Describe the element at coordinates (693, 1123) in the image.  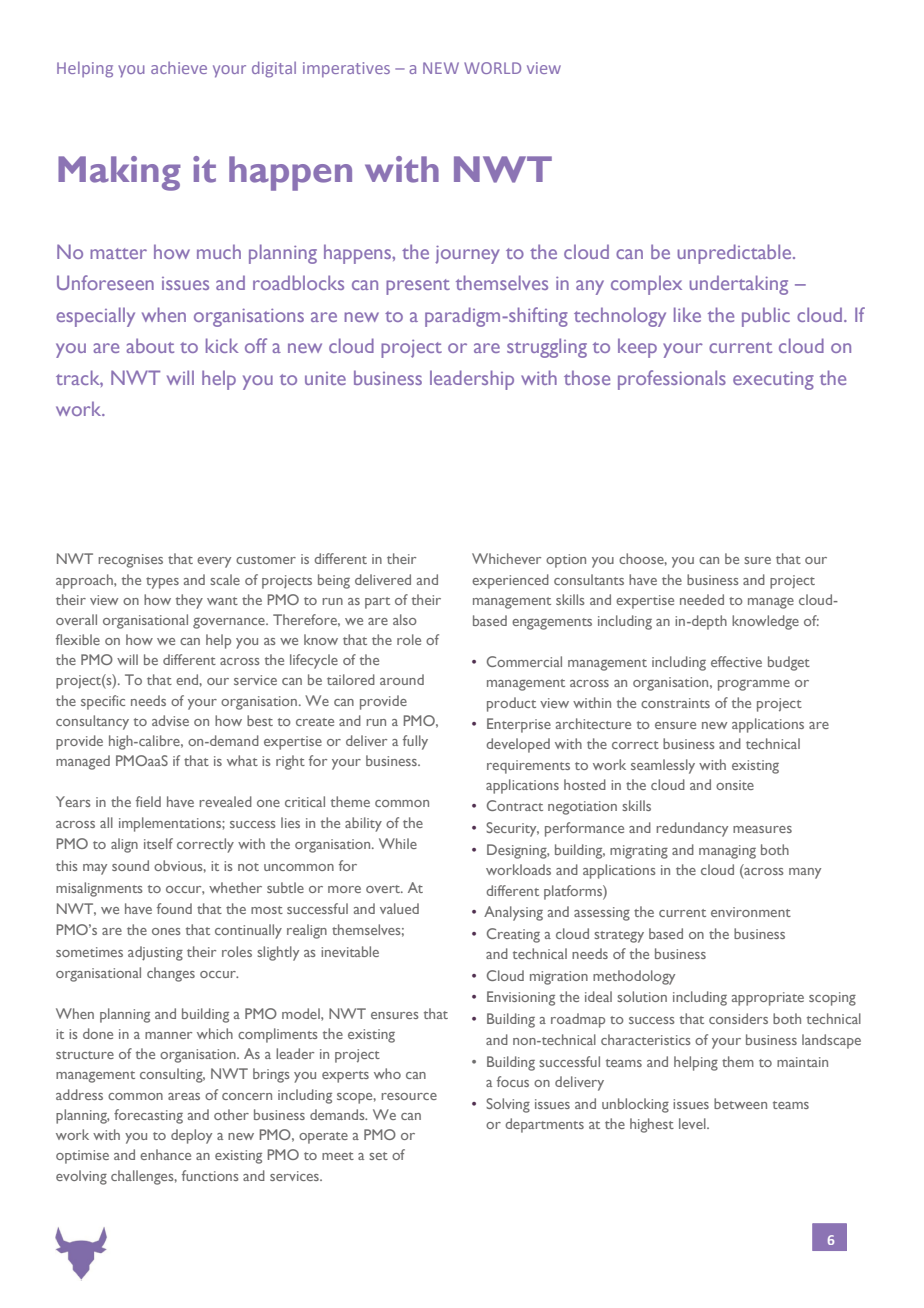
I see `level` at that location.
